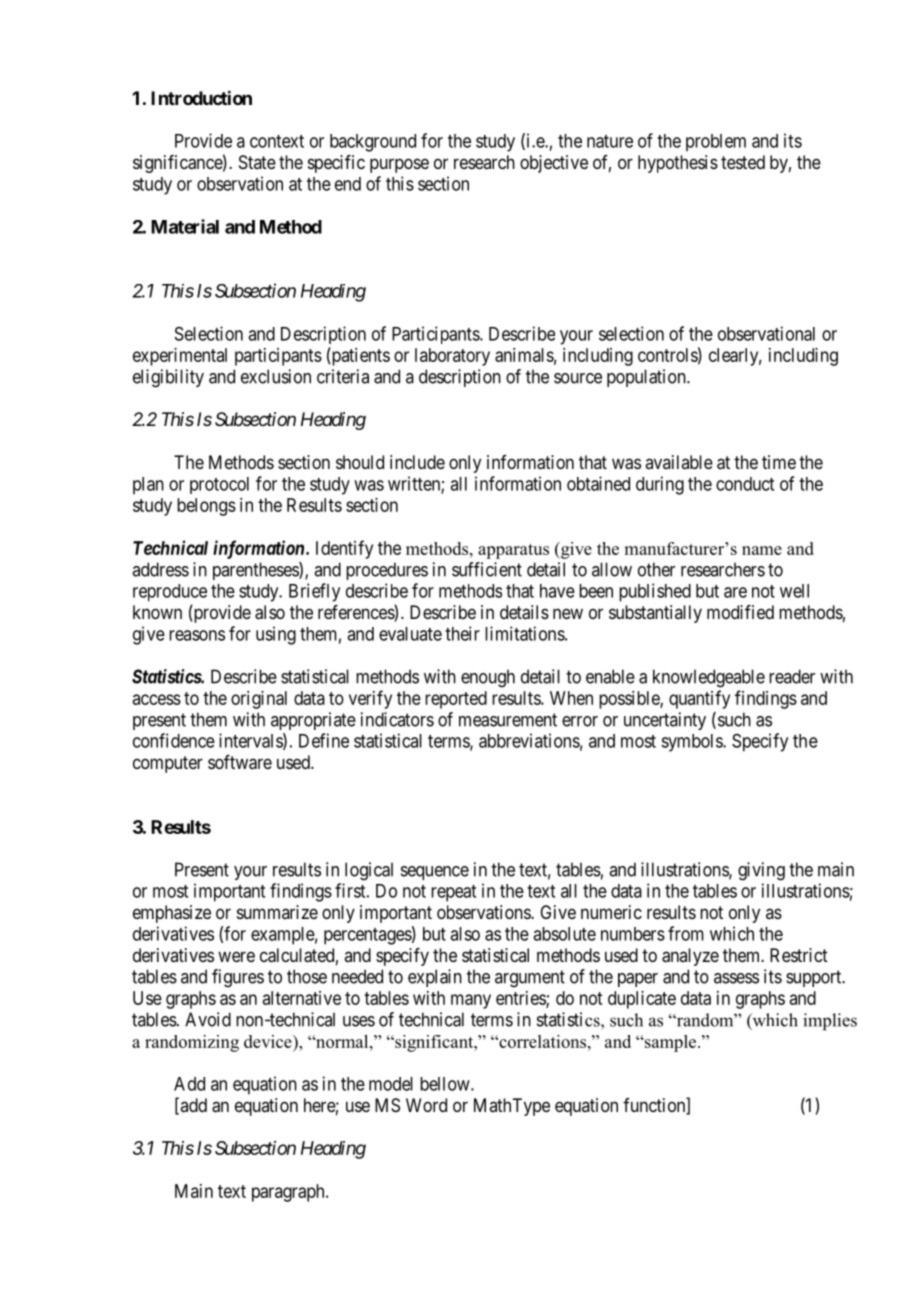 This document has height=1307, width=924. I want to click on paragraph, so click(289, 1193).
